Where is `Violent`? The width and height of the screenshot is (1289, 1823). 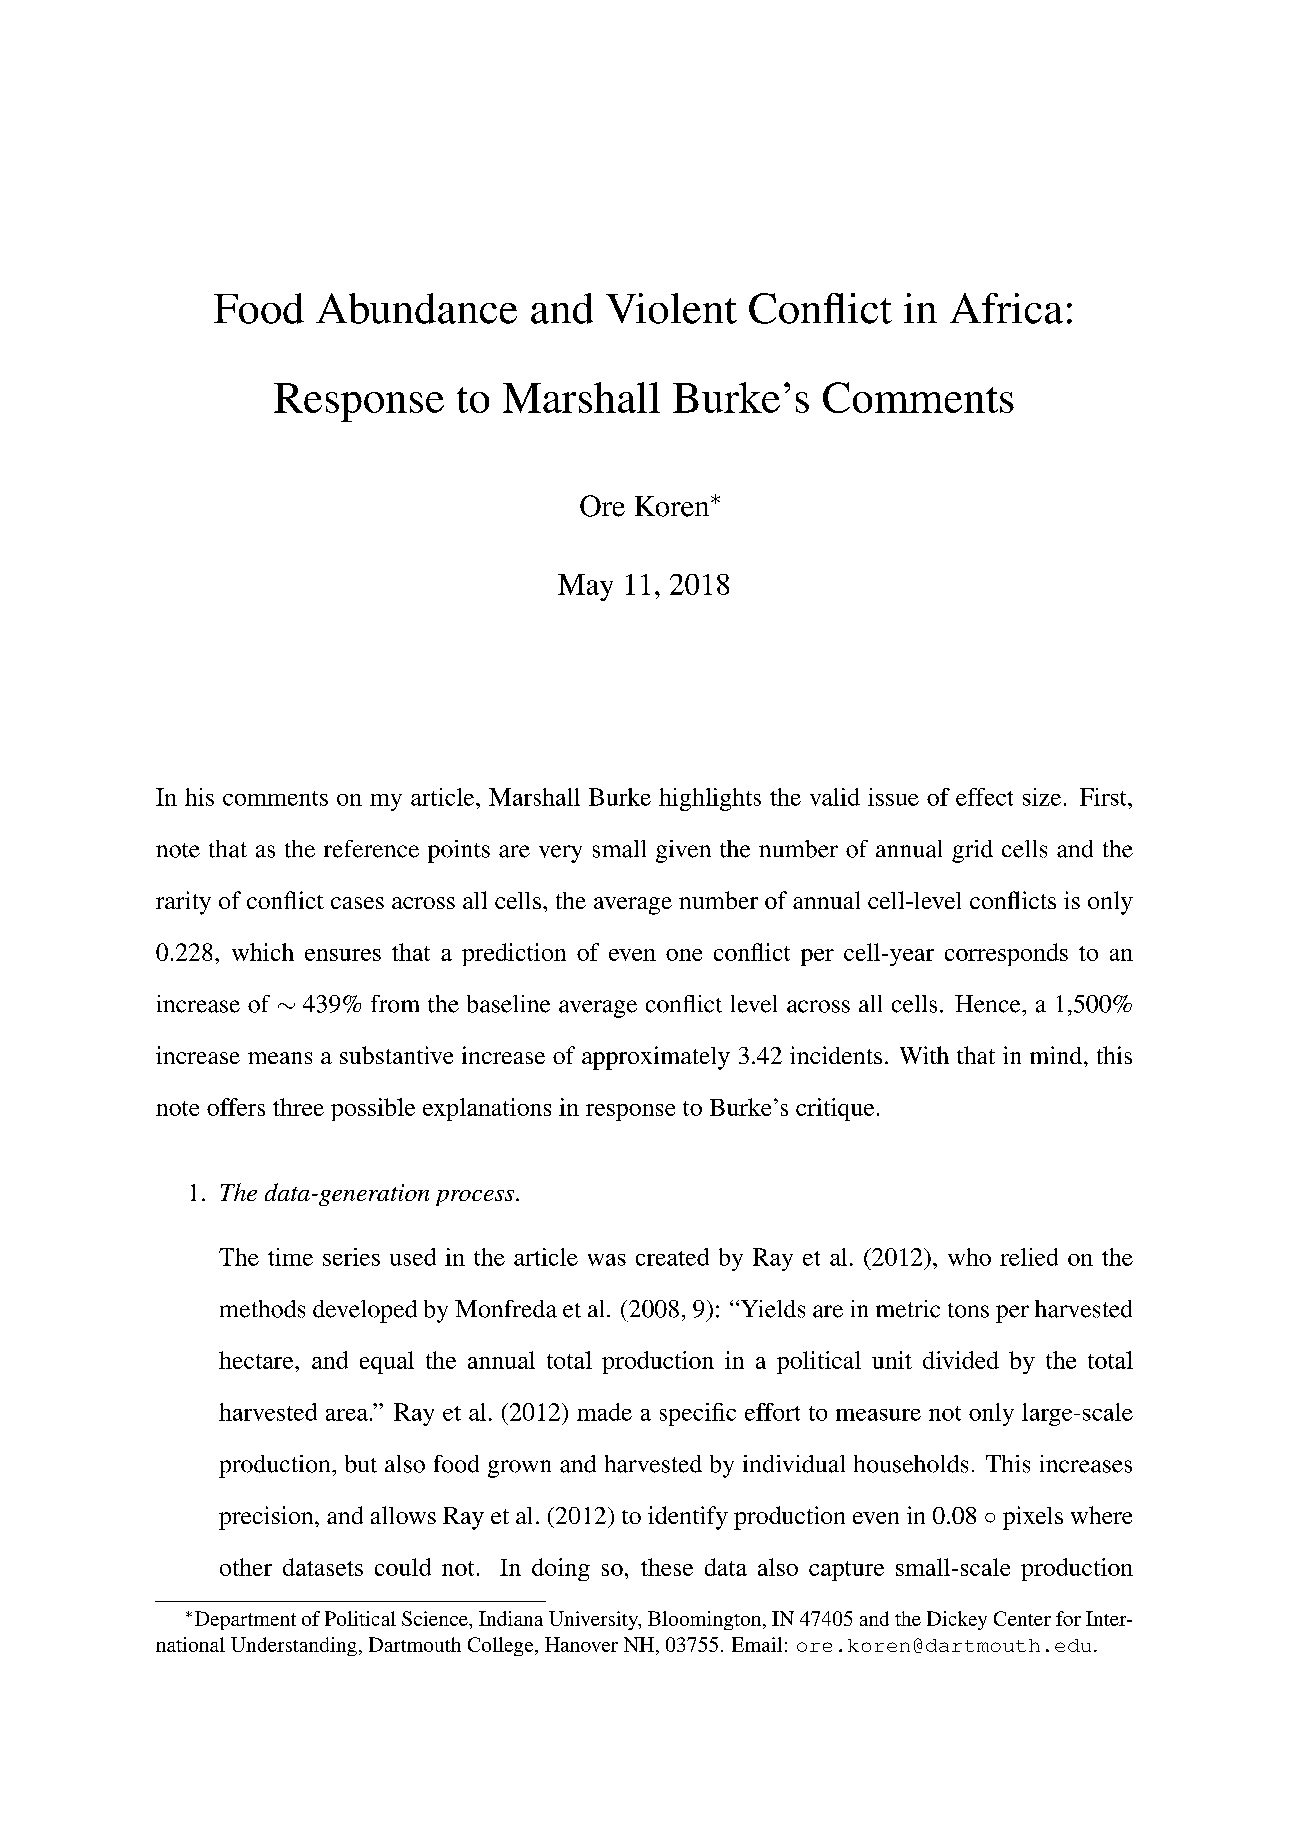 Violent is located at coordinates (671, 308).
